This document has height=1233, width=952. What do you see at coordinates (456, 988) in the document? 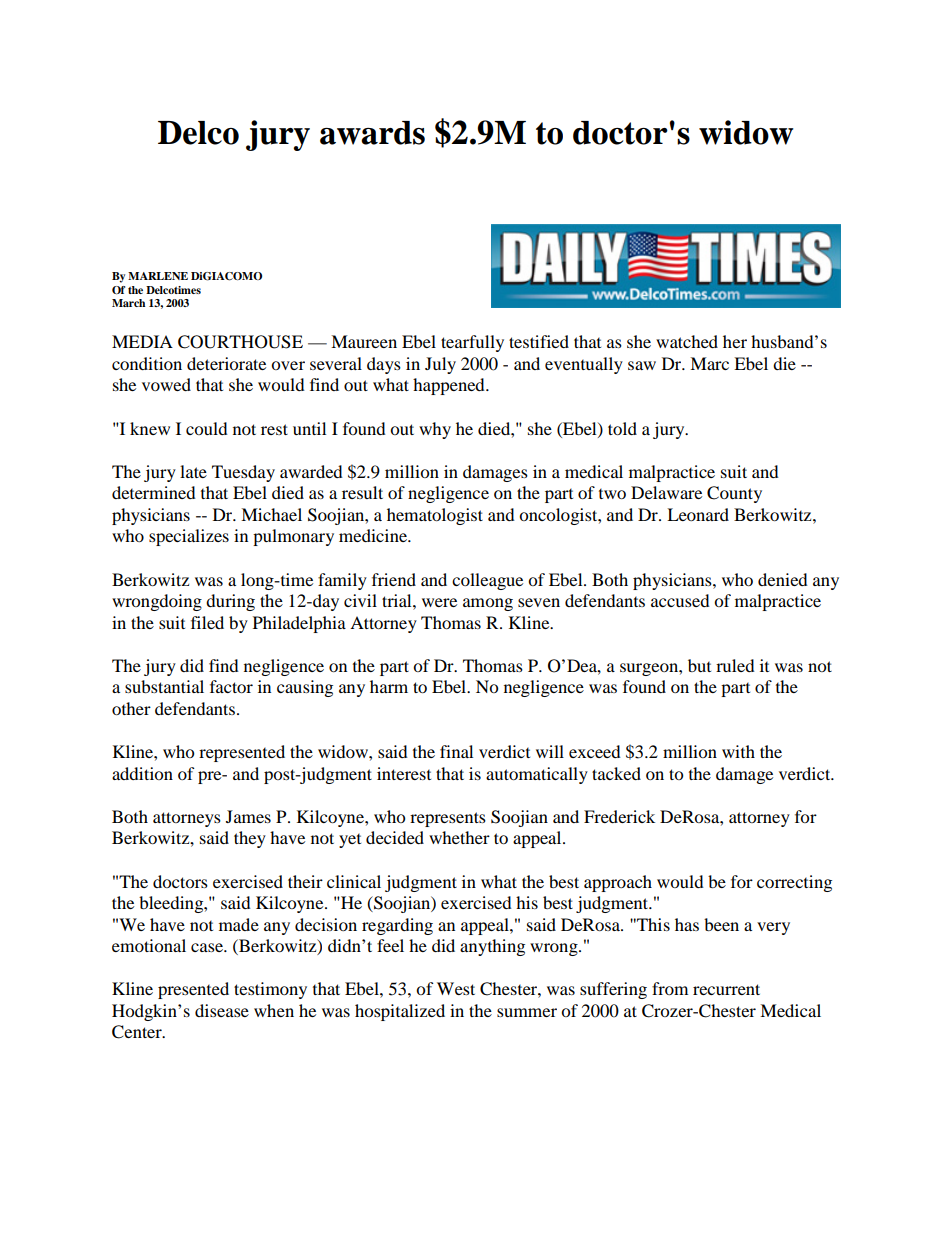
I see `West` at bounding box center [456, 988].
